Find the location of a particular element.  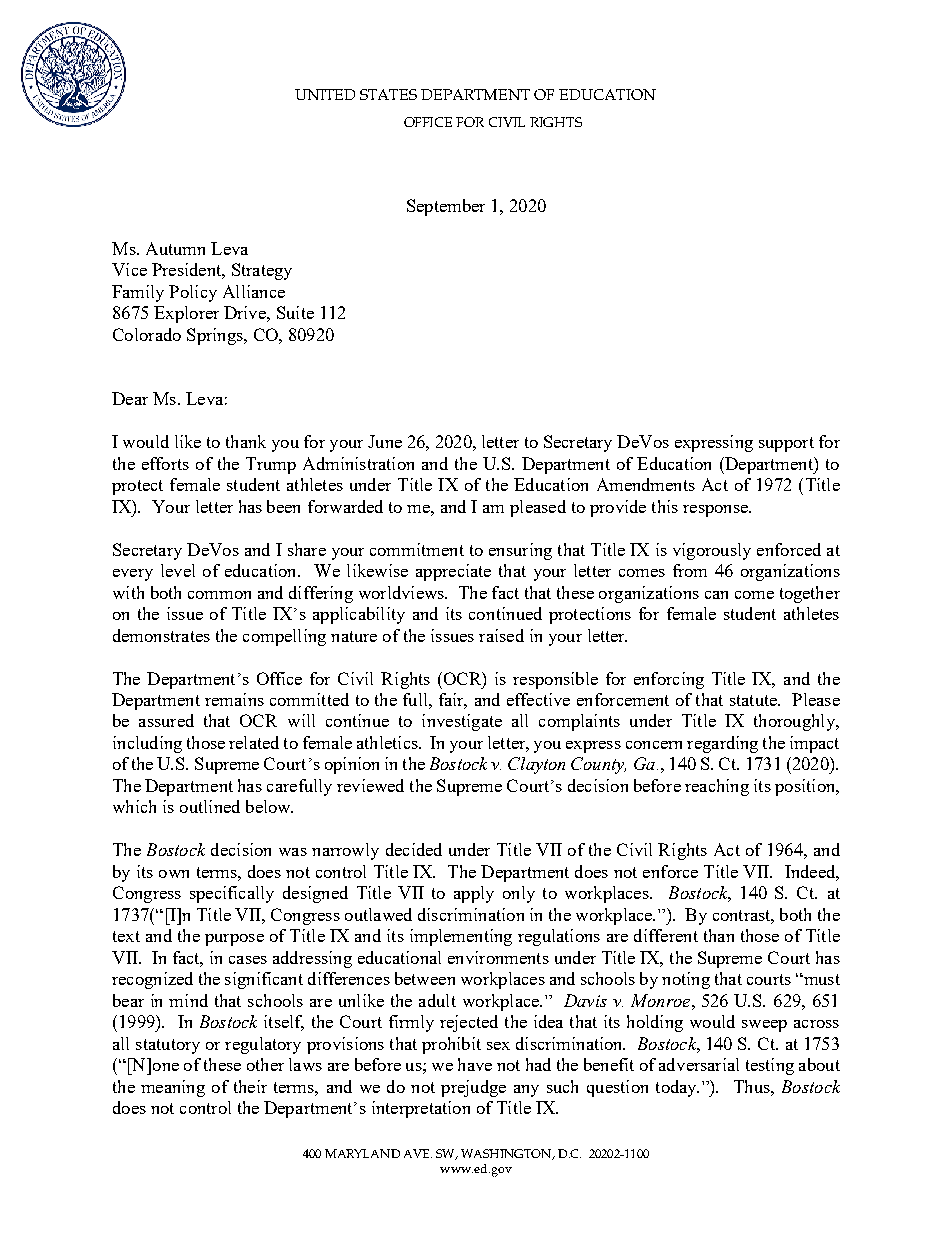

STATES is located at coordinates (388, 94).
